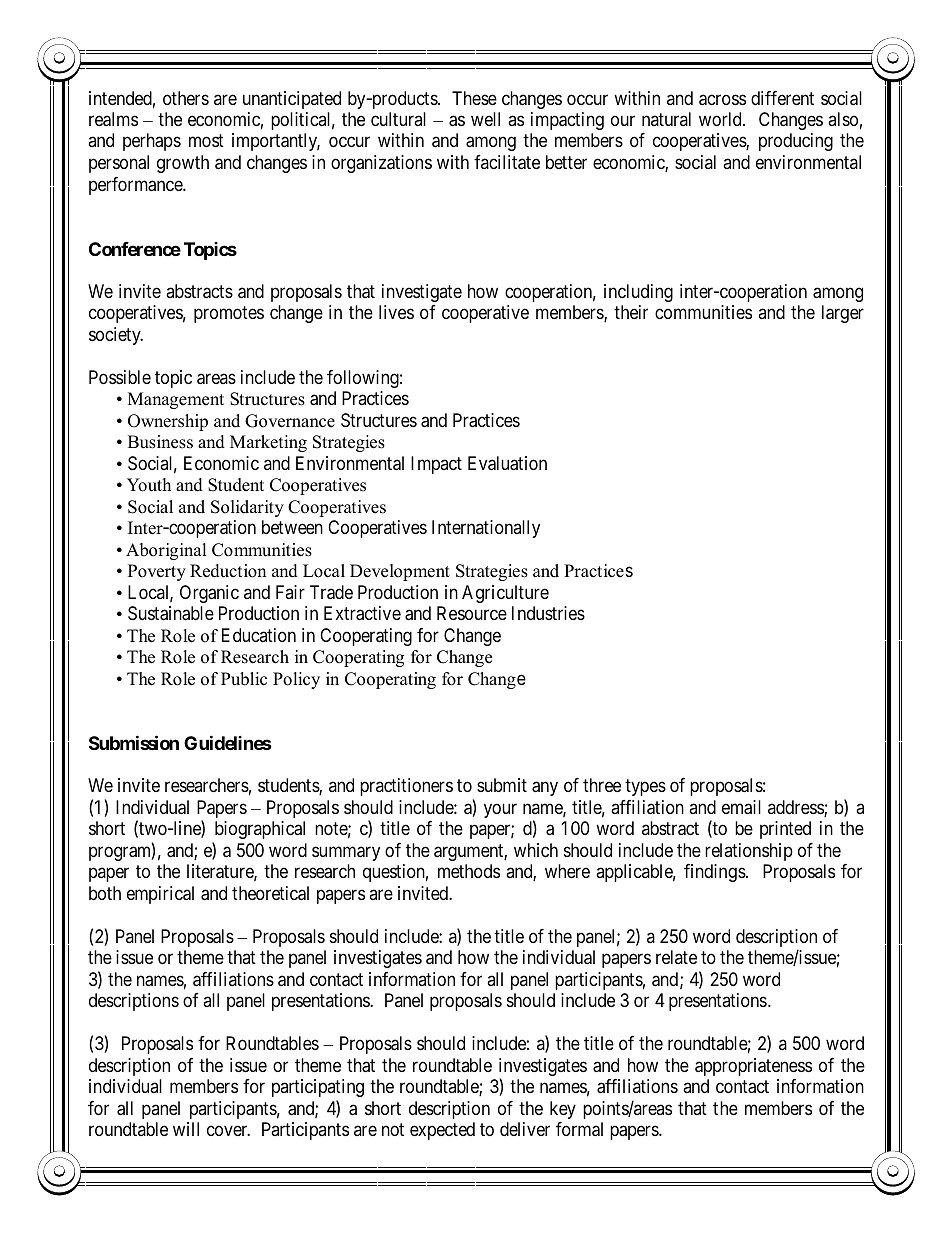  I want to click on world, so click(721, 119).
